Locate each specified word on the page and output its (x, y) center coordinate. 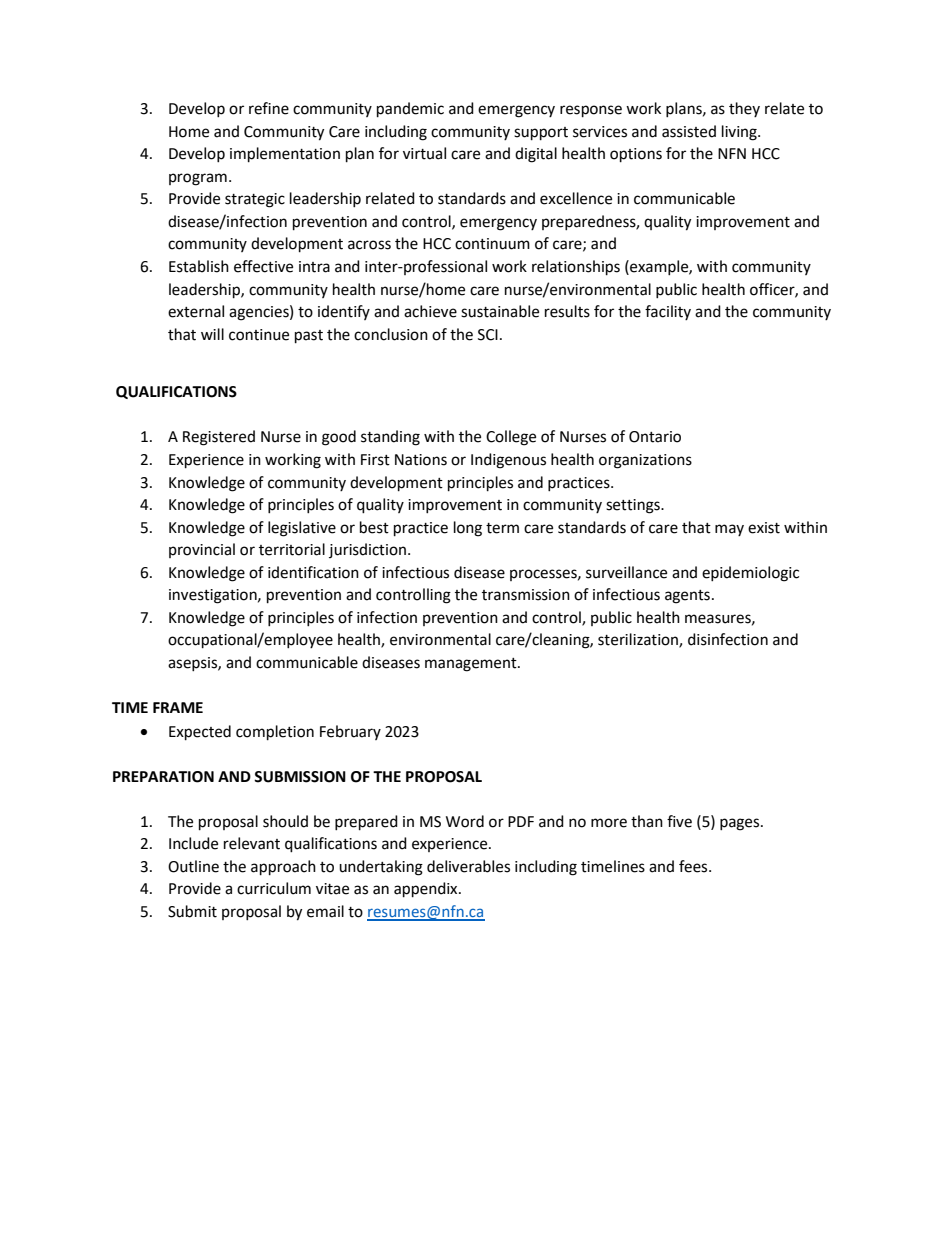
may (729, 530)
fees (694, 866)
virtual (424, 153)
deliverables (468, 866)
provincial (202, 550)
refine (269, 108)
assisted (689, 131)
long (468, 529)
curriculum (274, 888)
